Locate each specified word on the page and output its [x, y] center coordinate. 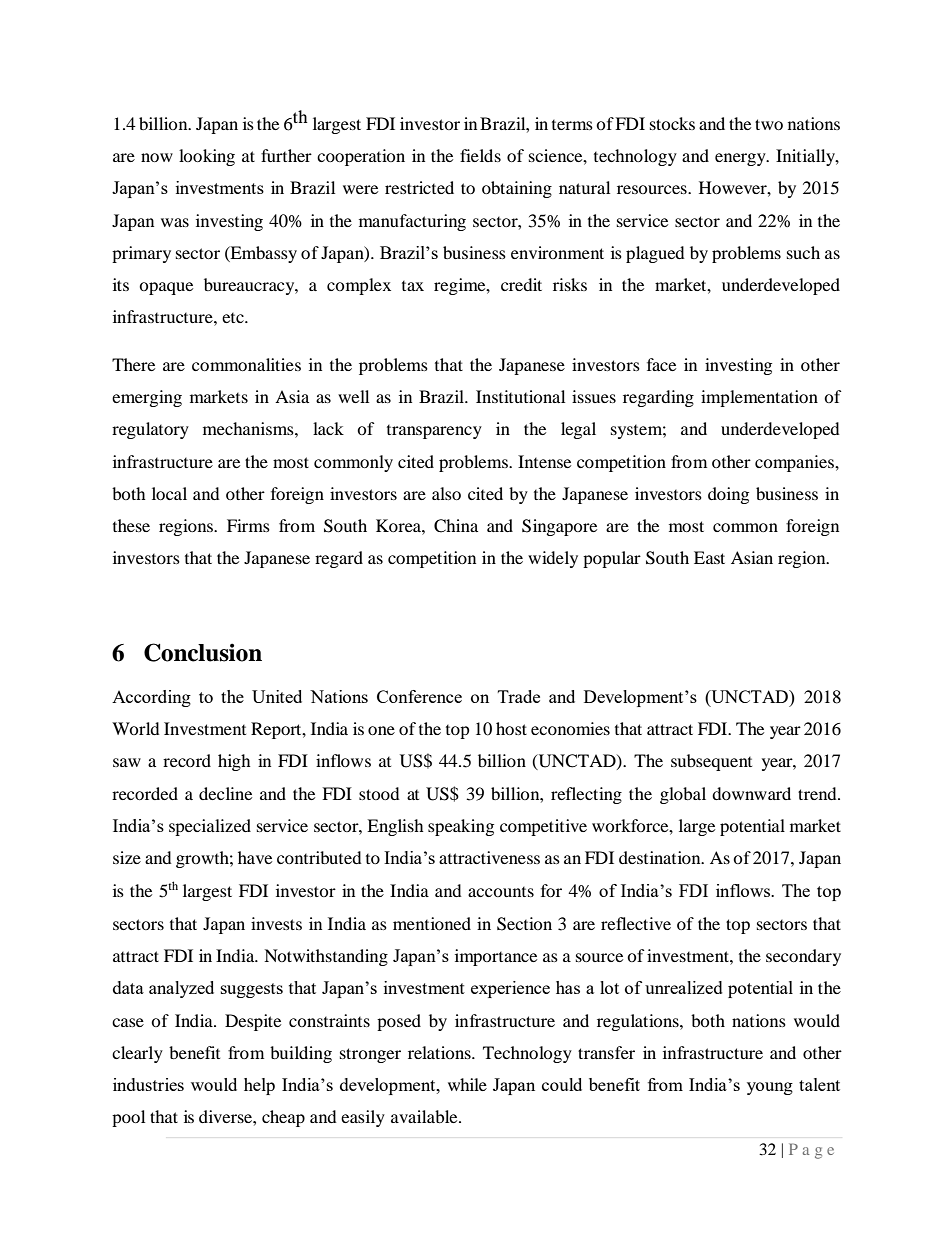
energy [741, 159]
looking [207, 157]
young [770, 1088]
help [259, 1086]
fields [480, 155]
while [467, 1084]
